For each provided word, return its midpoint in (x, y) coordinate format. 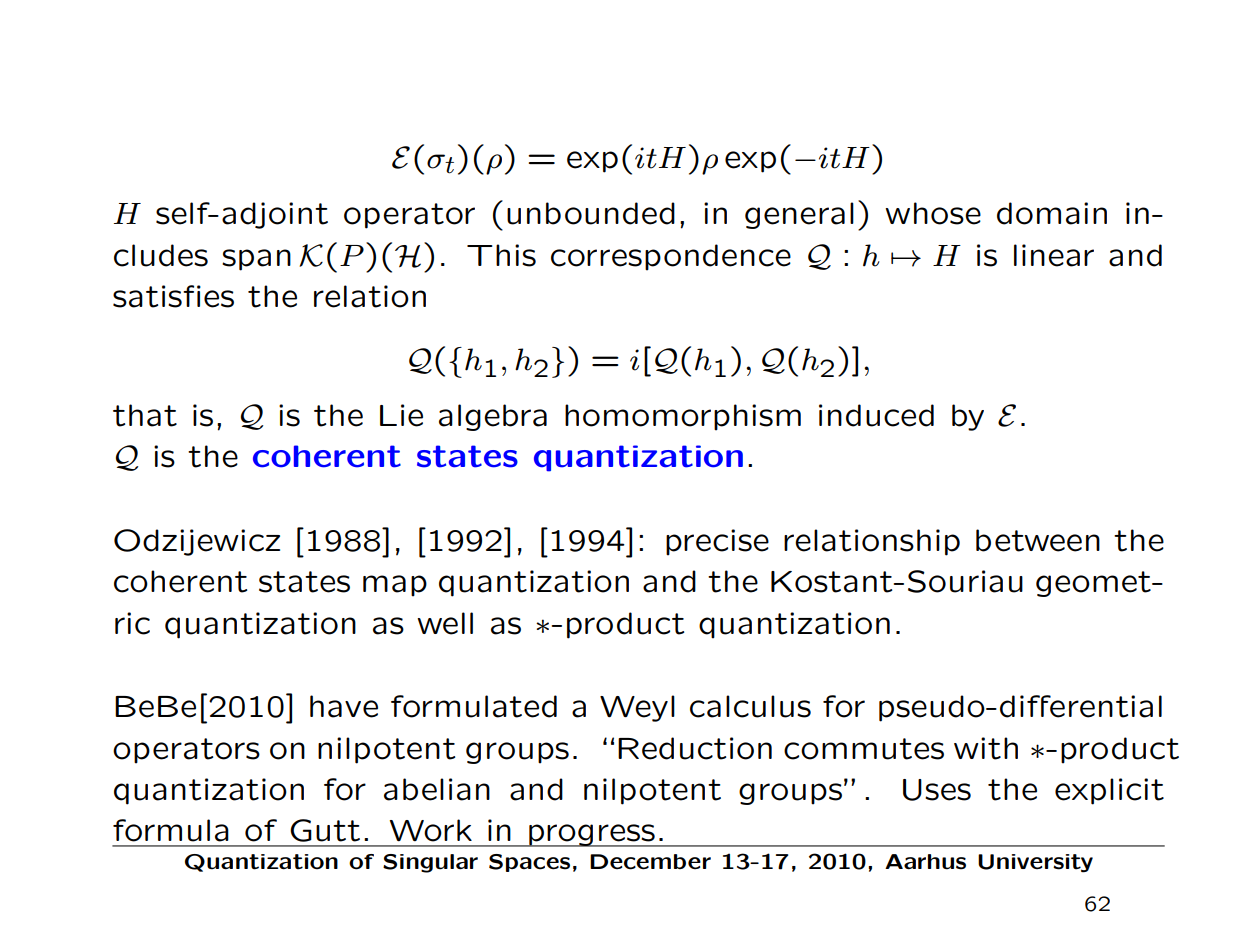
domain (1052, 213)
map (395, 586)
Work (431, 830)
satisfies (173, 296)
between (1038, 540)
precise (717, 542)
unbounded (591, 213)
